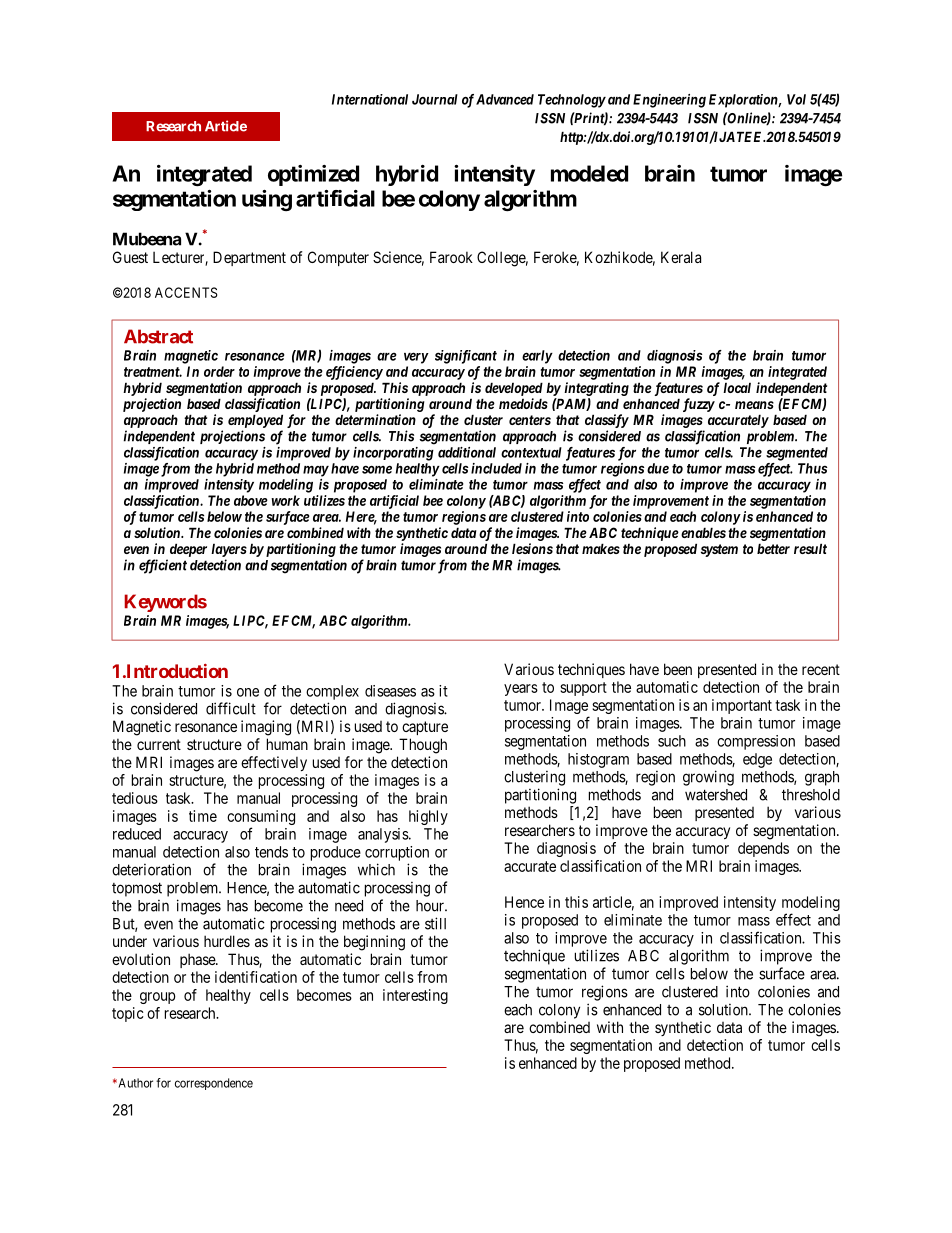 Image resolution: width=952 pixels, height=1233 pixels. Describe the element at coordinates (763, 849) in the screenshot. I see `depends` at that location.
